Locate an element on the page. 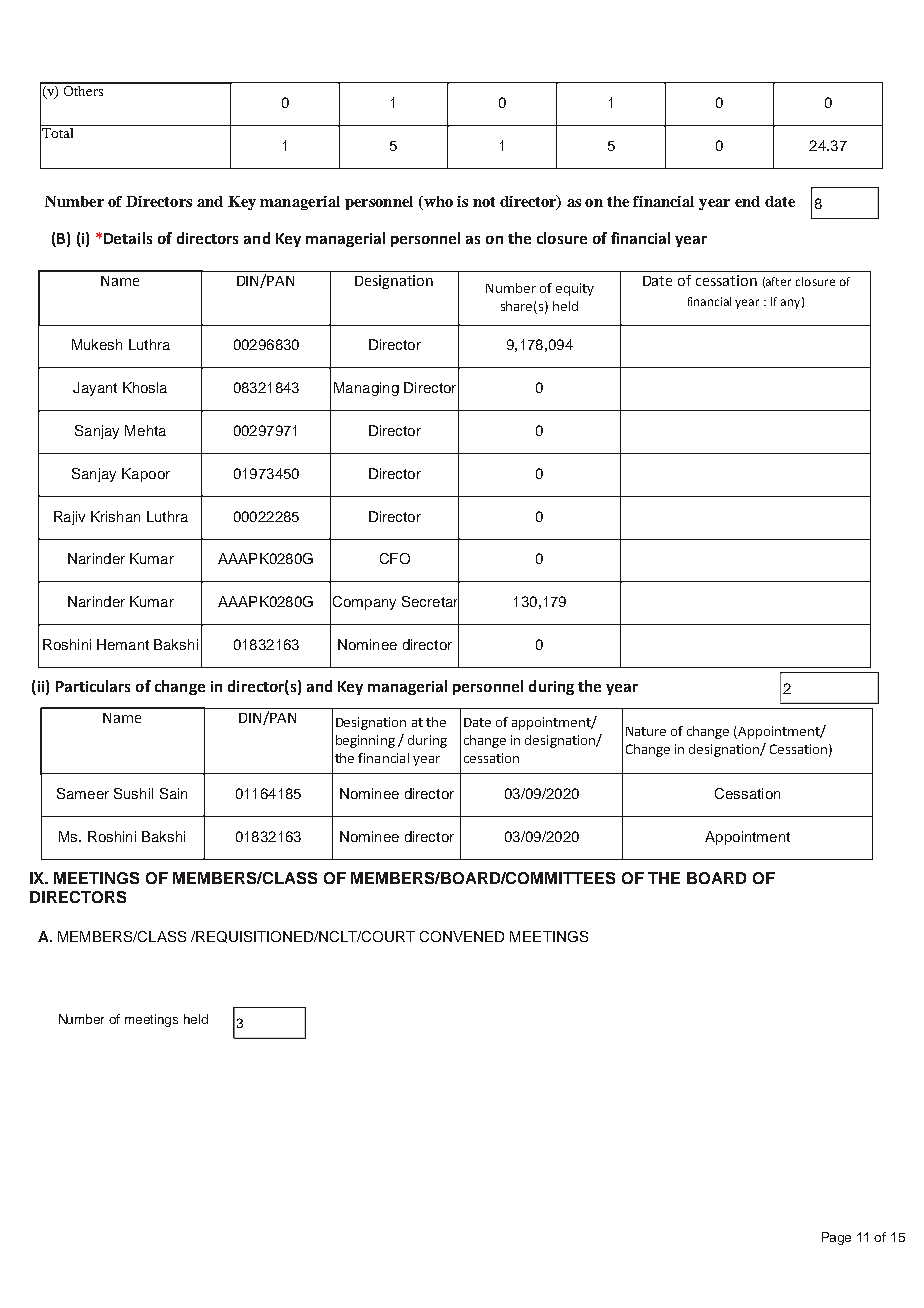  CONVENED is located at coordinates (462, 936).
